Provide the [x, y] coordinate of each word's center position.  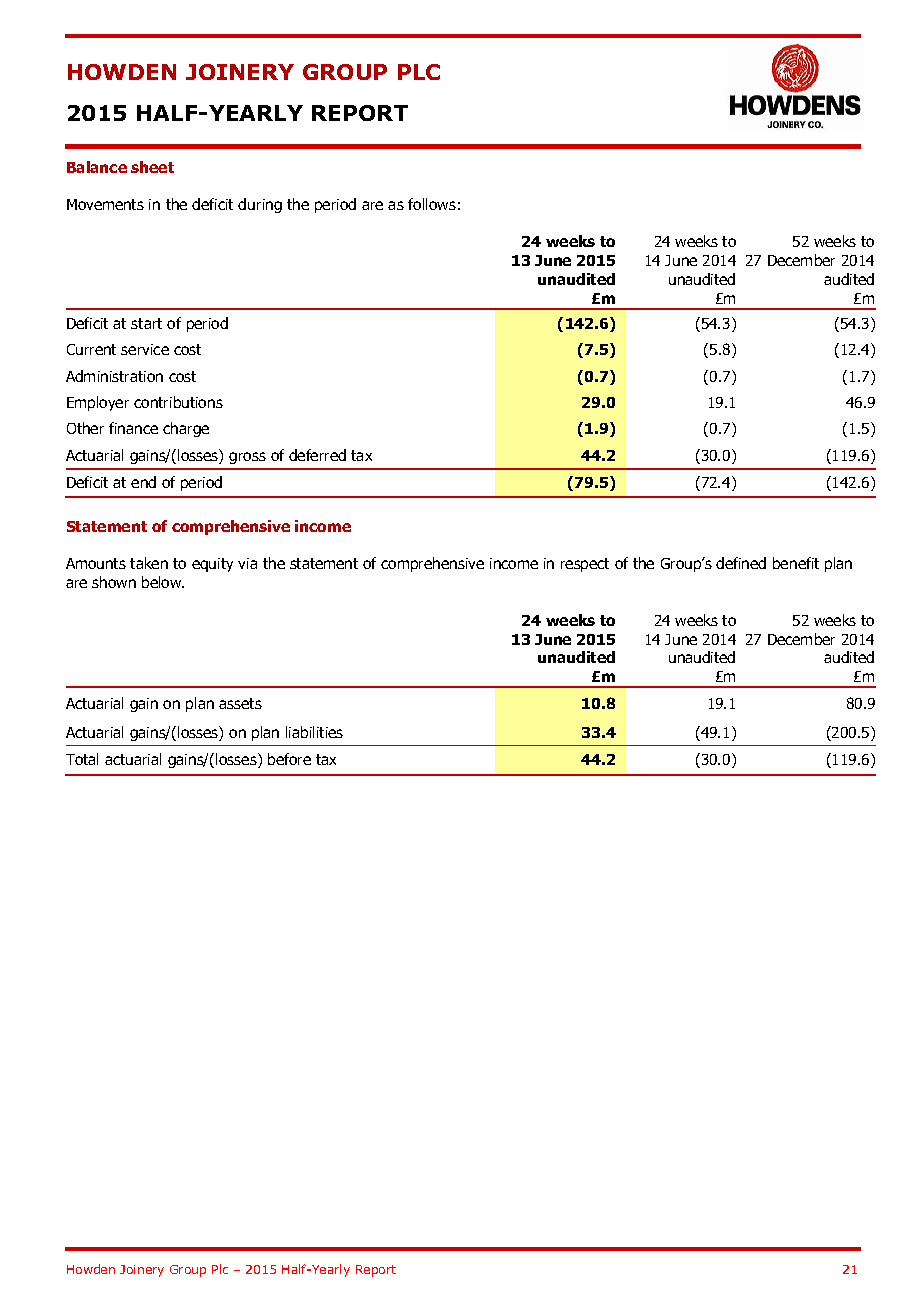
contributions [178, 402]
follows [432, 204]
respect [585, 565]
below [163, 582]
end [143, 482]
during [260, 205]
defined [741, 563]
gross [247, 458]
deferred [317, 455]
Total [82, 759]
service [145, 349]
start [146, 323]
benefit [796, 563]
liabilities [314, 732]
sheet [152, 167]
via [247, 563]
